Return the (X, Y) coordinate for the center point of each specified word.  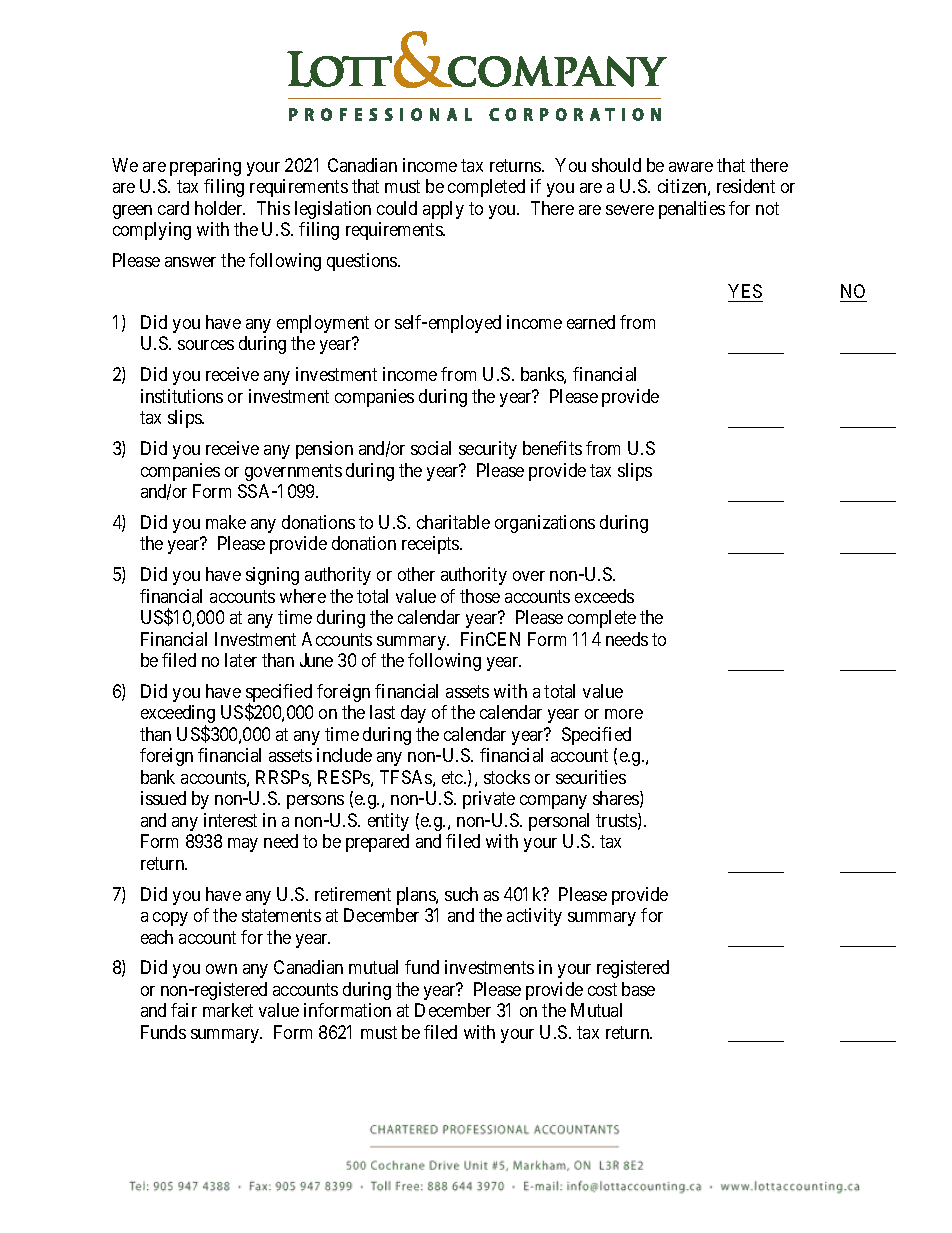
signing (272, 576)
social (431, 448)
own (221, 969)
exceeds (604, 596)
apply (443, 210)
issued (163, 798)
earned (591, 322)
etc (453, 777)
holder (220, 208)
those (480, 596)
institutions (182, 396)
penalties (692, 210)
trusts (617, 822)
